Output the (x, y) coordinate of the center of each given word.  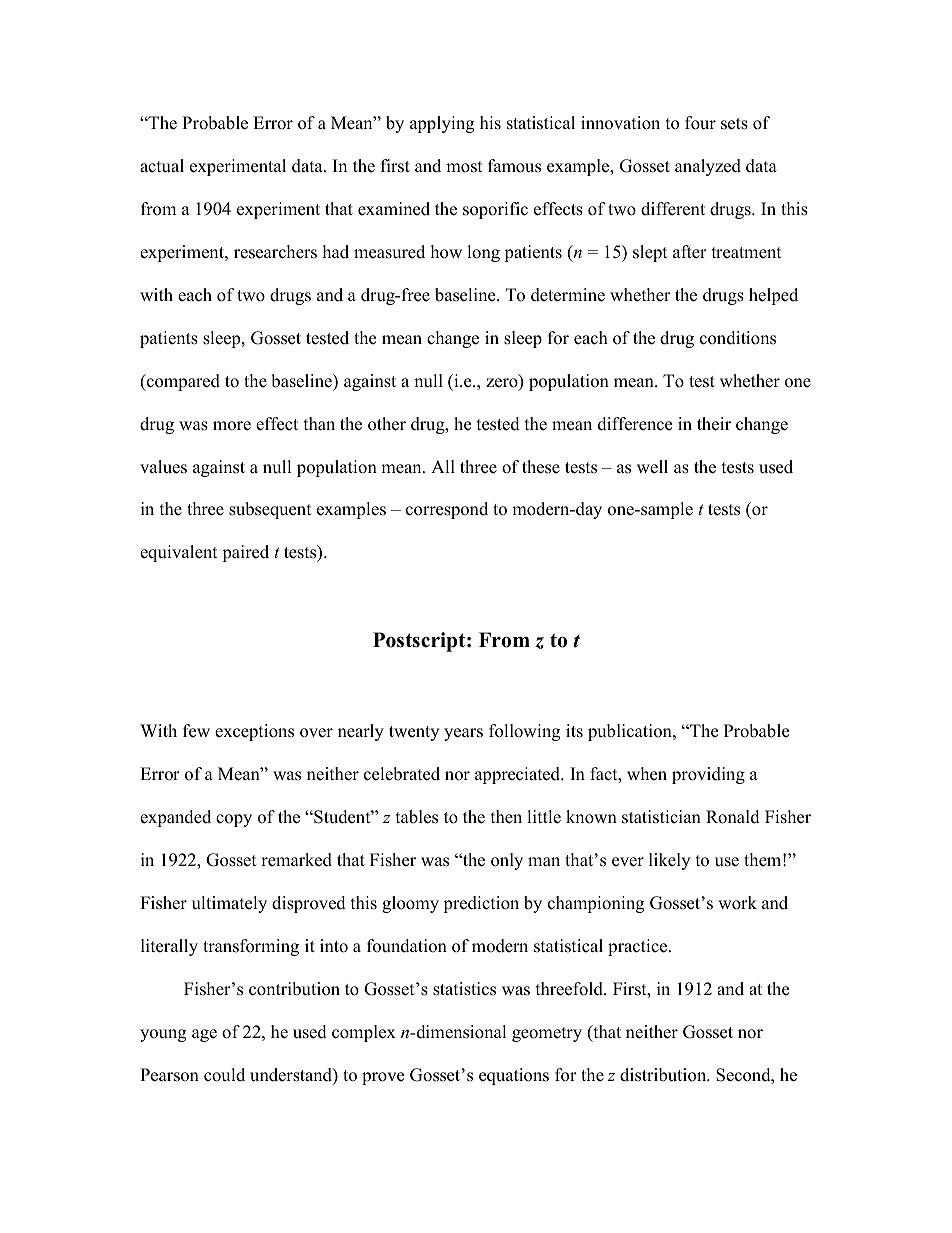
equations (514, 1076)
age (204, 1035)
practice (639, 947)
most (464, 167)
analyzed (708, 167)
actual (162, 166)
